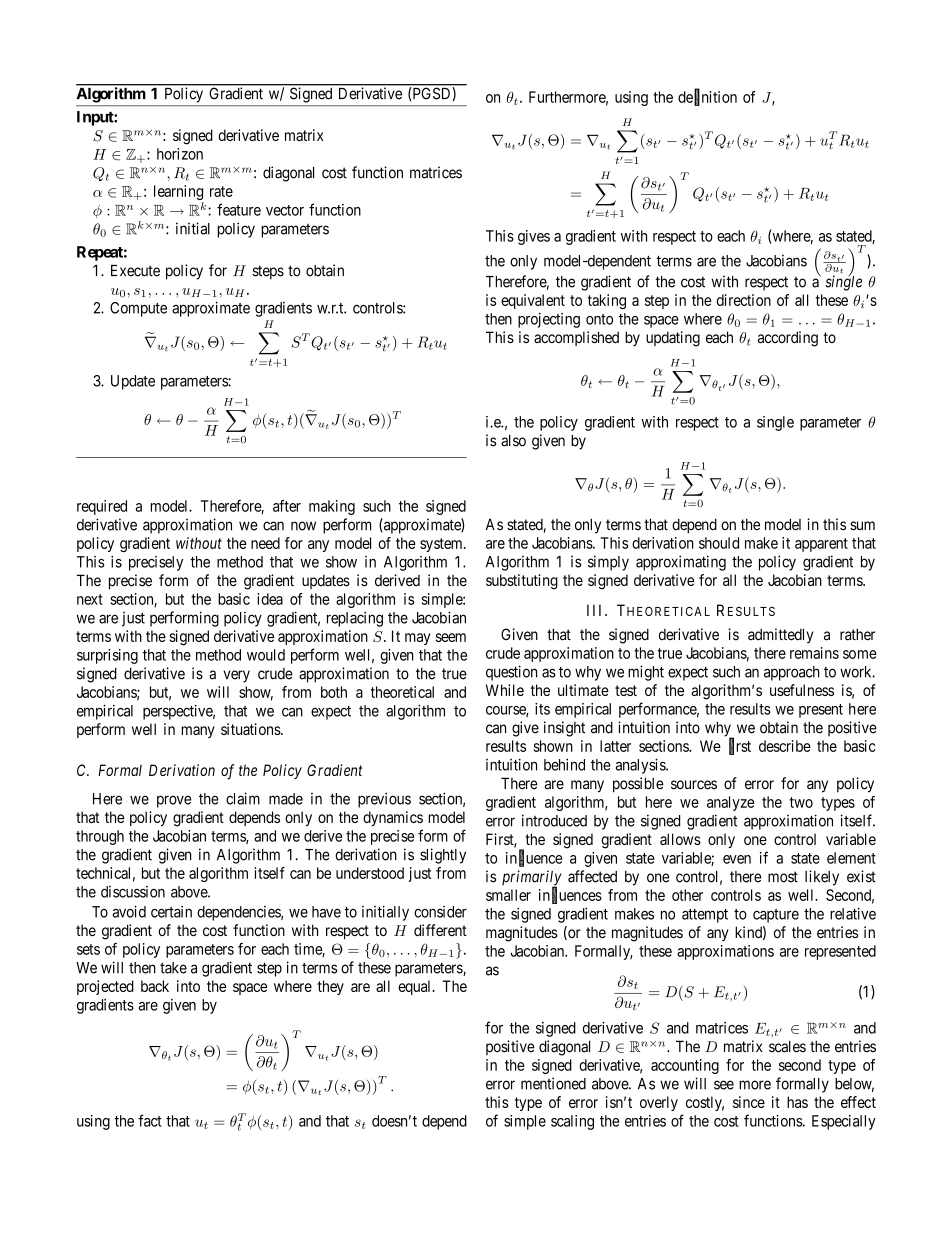 The height and width of the page is (1233, 952). What do you see at coordinates (138, 309) in the page?
I see `Compute` at bounding box center [138, 309].
